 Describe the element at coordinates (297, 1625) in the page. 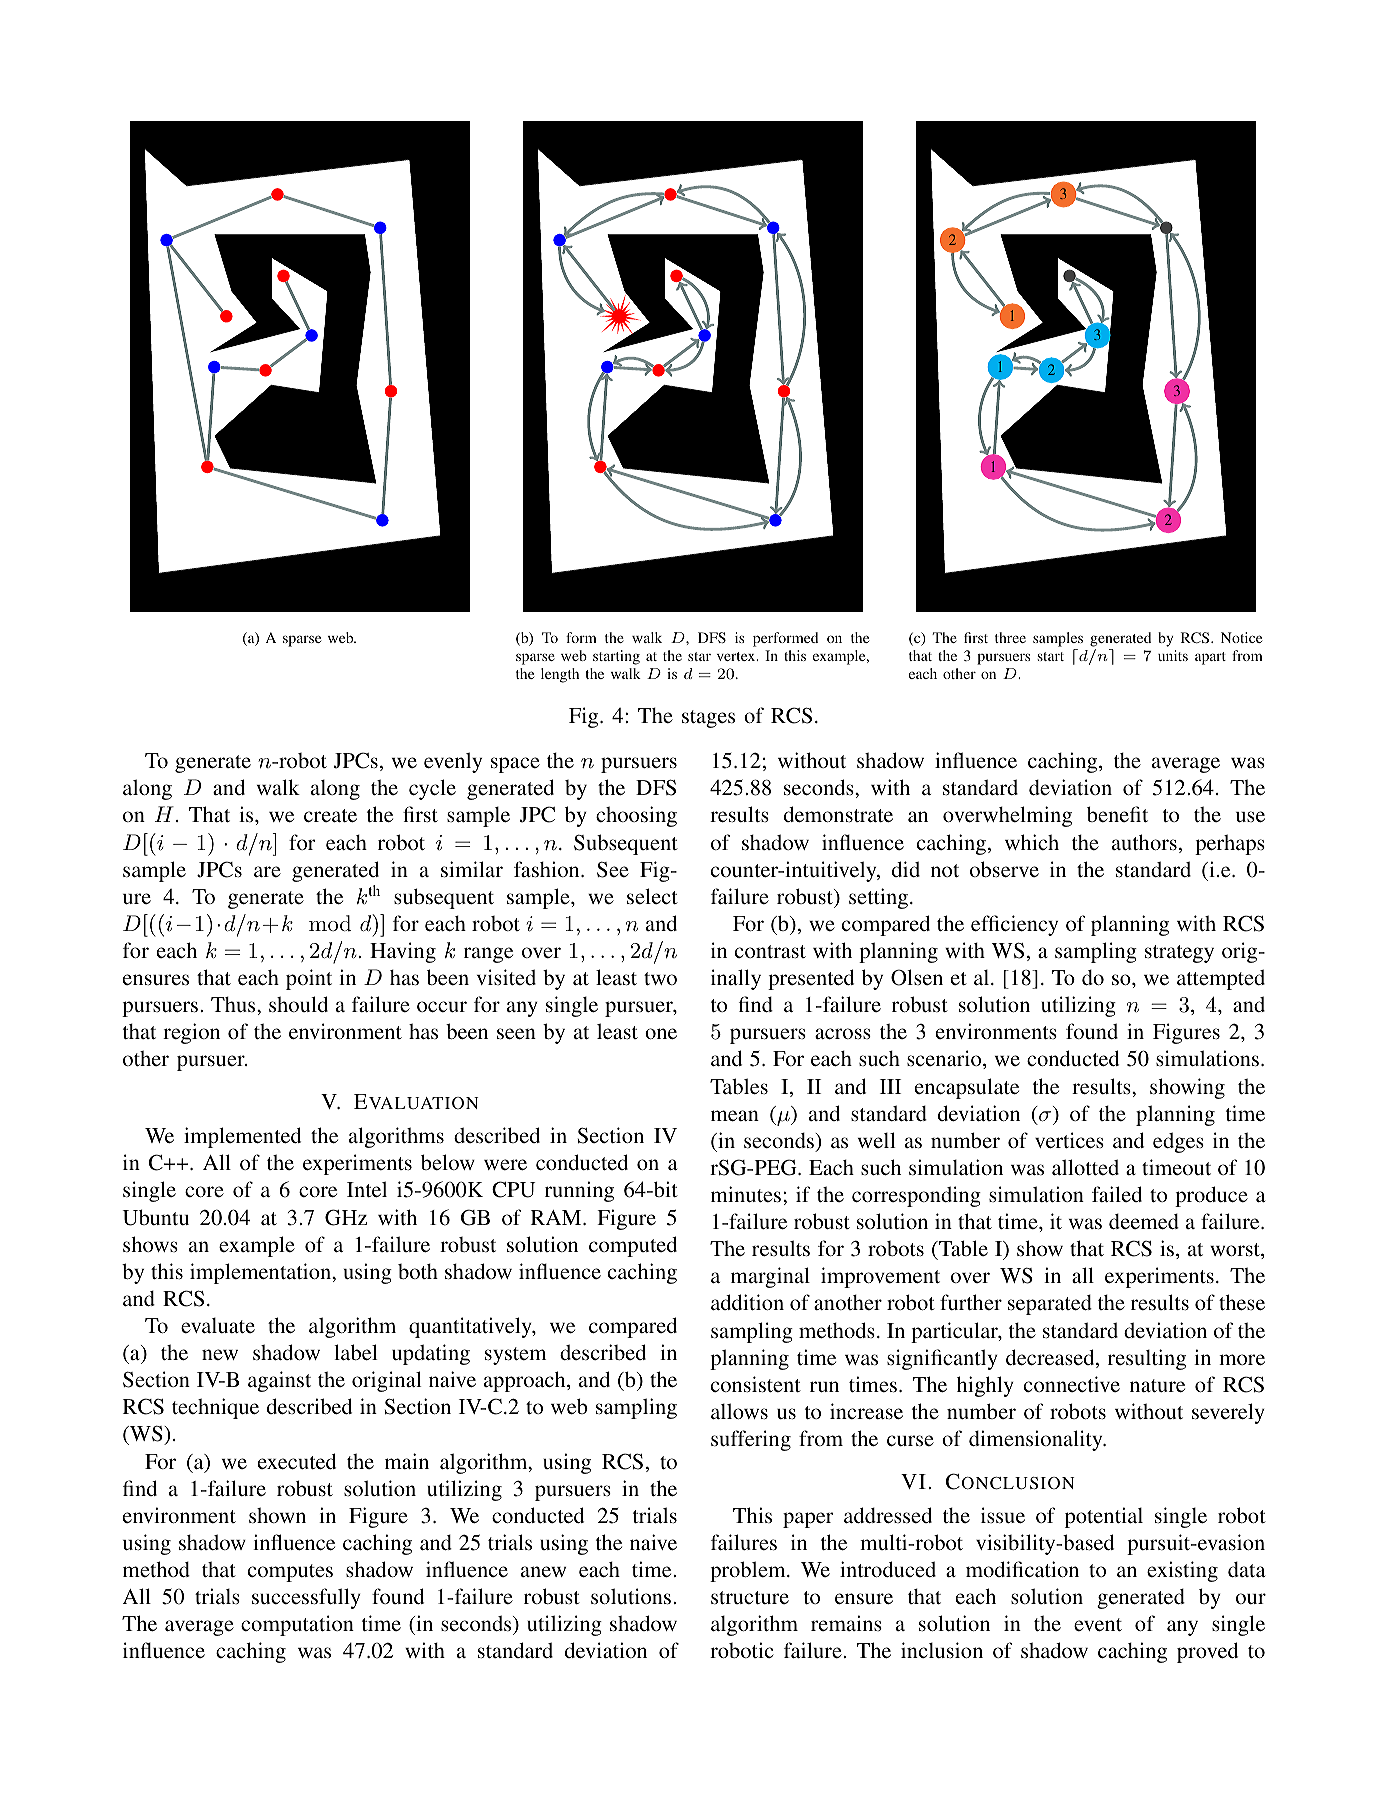

I see `computation` at that location.
